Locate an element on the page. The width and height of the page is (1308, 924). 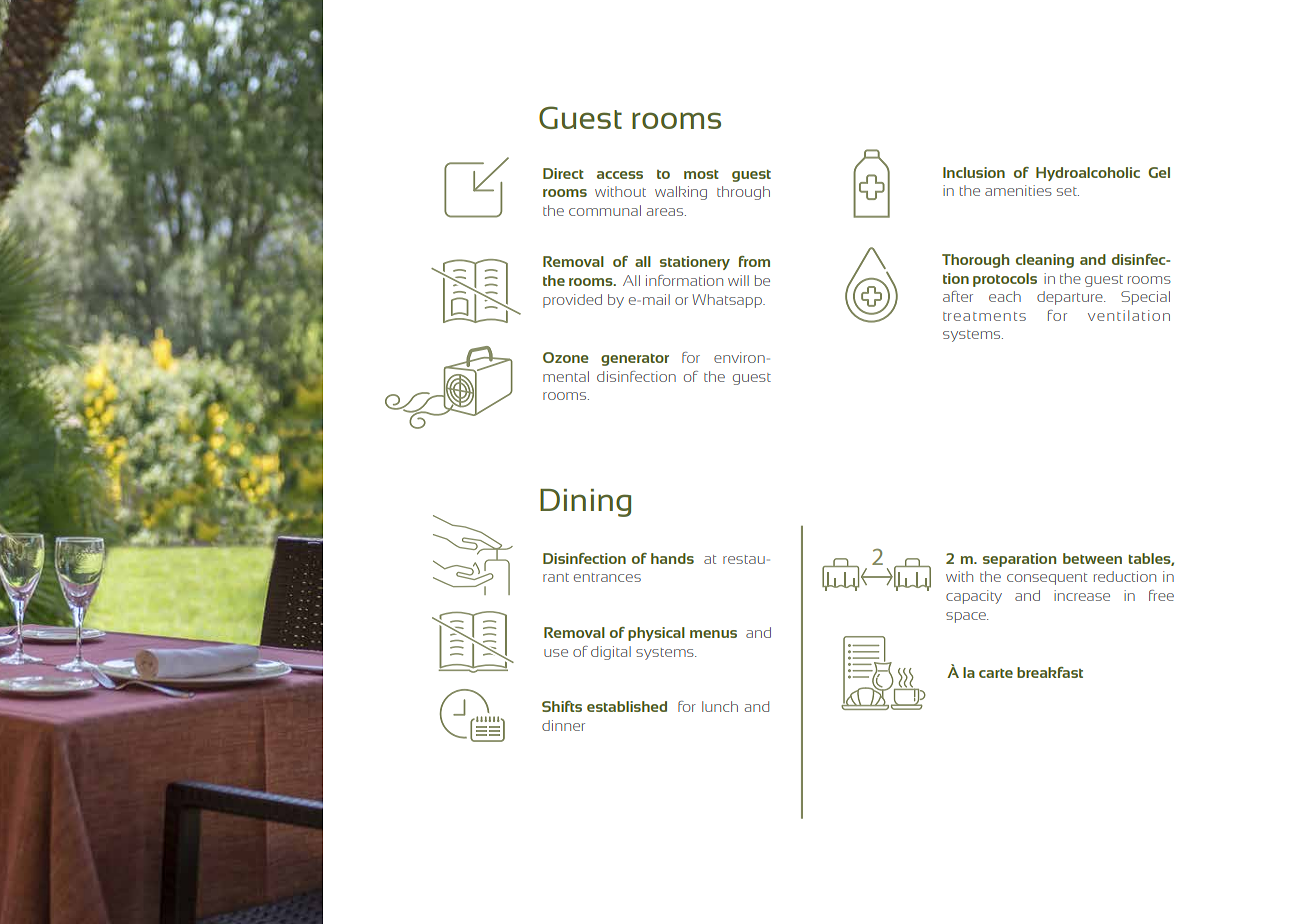
breakfast is located at coordinates (1050, 672).
